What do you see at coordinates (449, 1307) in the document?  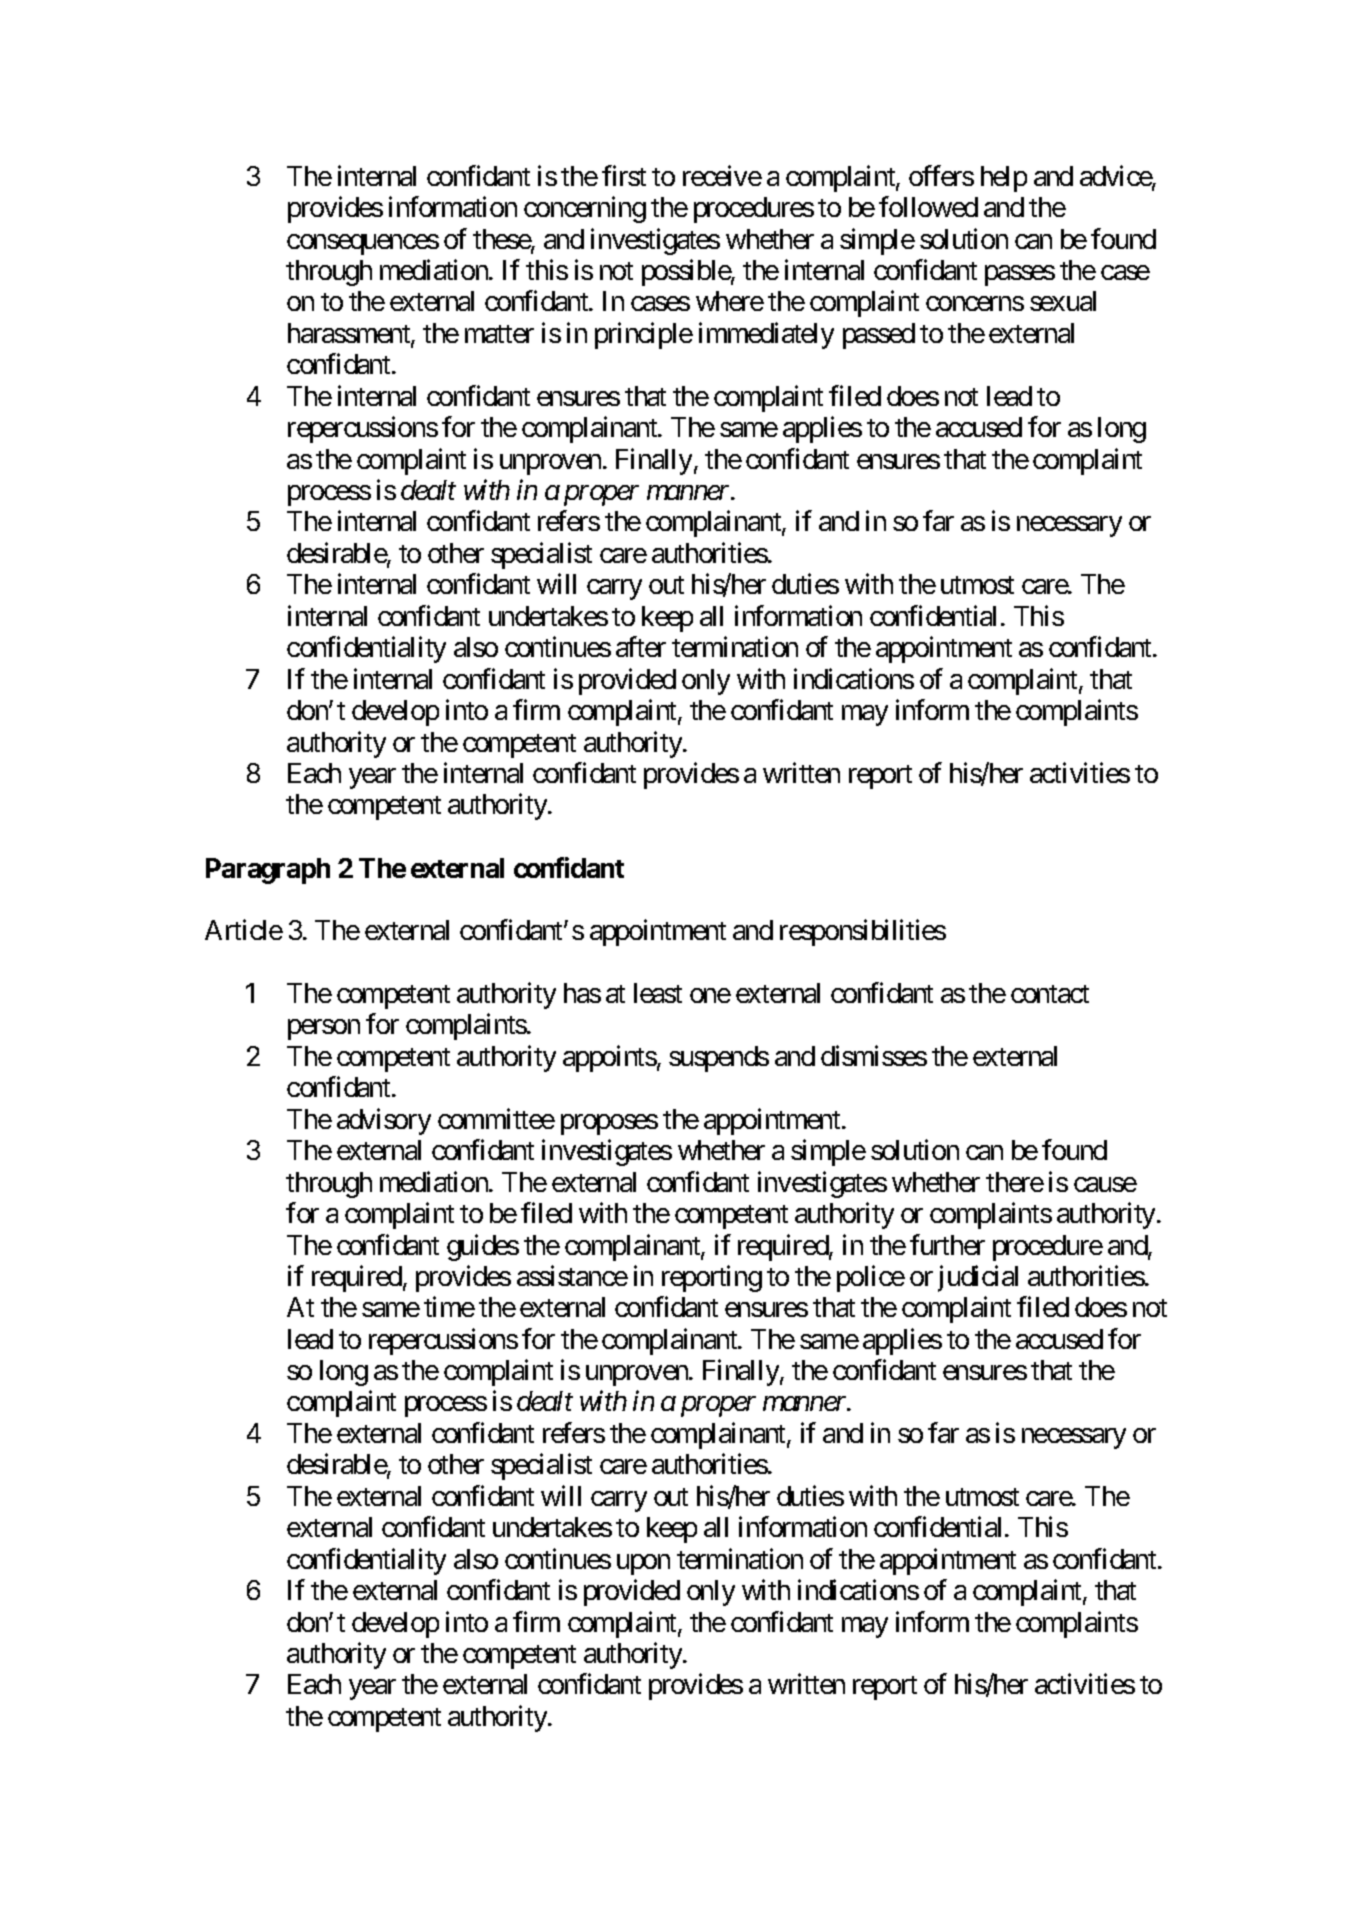 I see `time` at bounding box center [449, 1307].
